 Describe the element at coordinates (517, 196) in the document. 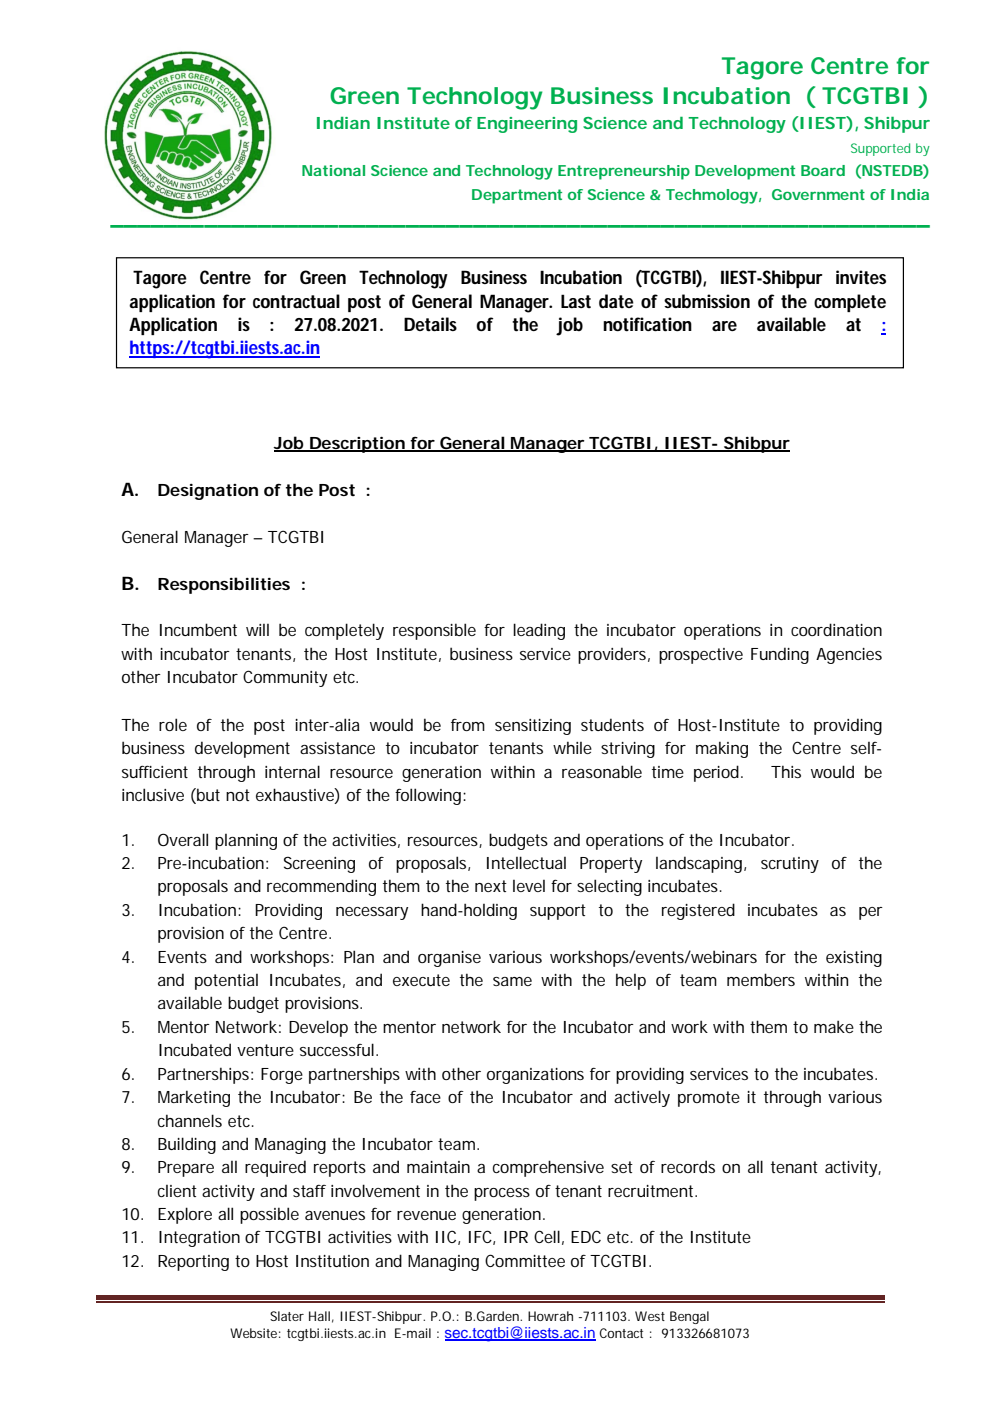

I see `Department` at that location.
